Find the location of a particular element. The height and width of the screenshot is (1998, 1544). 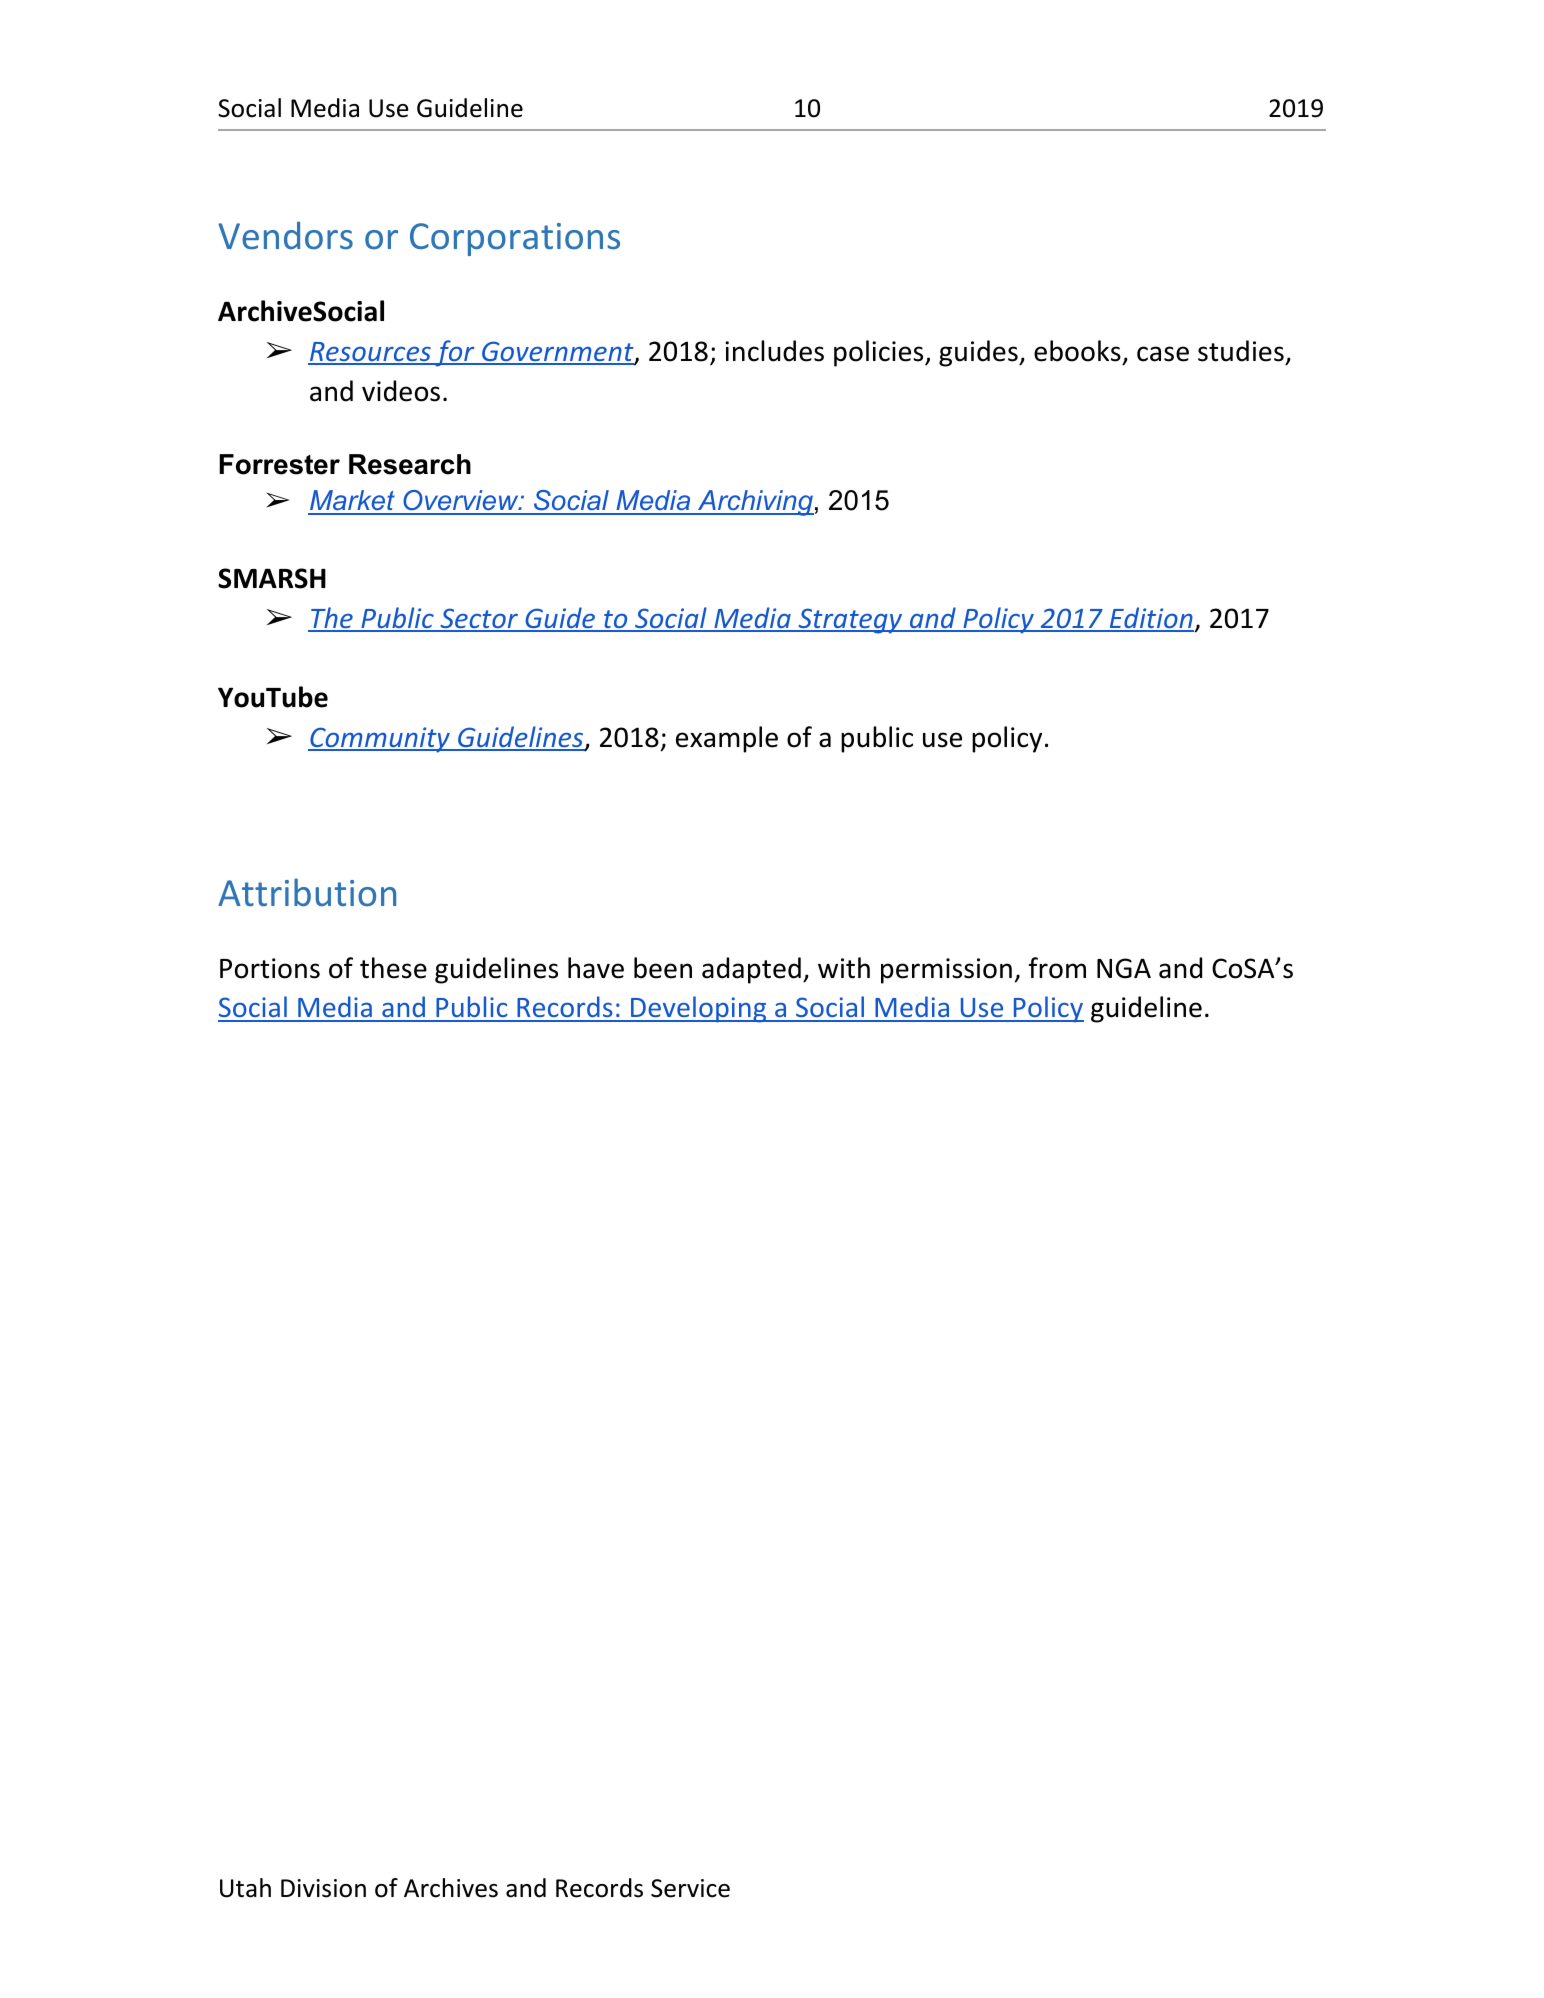

these is located at coordinates (393, 968).
